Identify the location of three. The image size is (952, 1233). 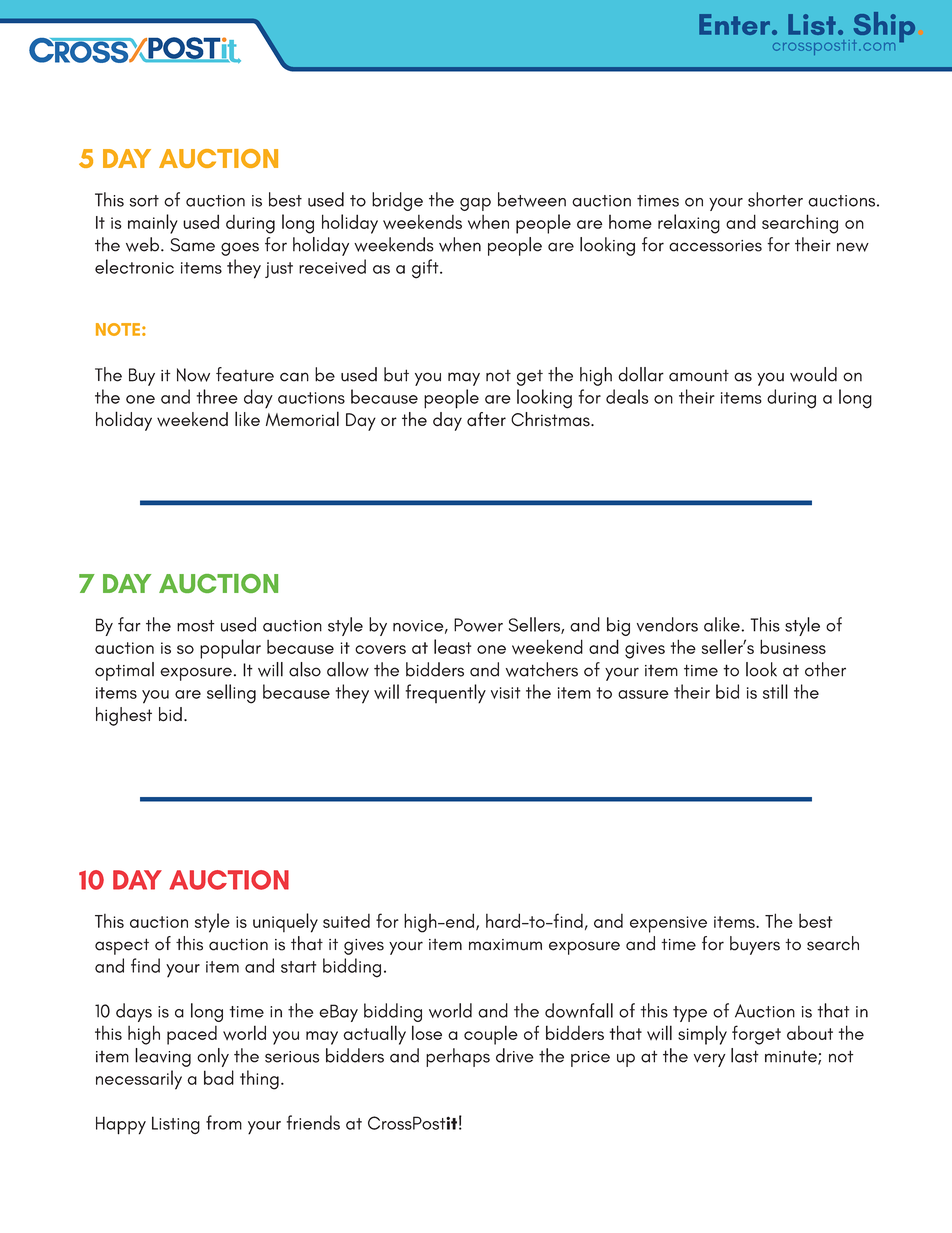
(217, 396).
